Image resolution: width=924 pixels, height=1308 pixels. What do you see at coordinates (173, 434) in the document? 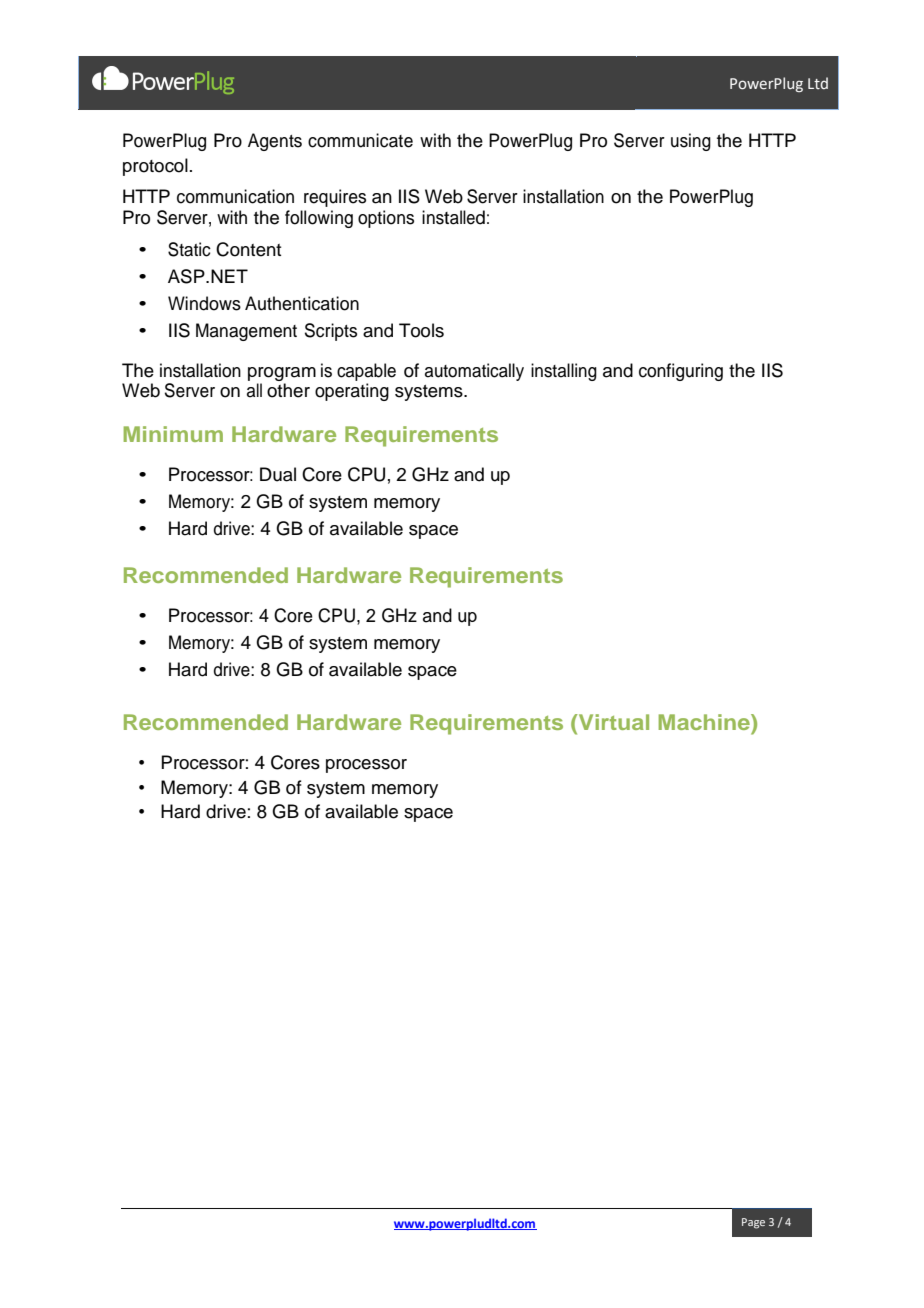
I see `Minimum` at bounding box center [173, 434].
